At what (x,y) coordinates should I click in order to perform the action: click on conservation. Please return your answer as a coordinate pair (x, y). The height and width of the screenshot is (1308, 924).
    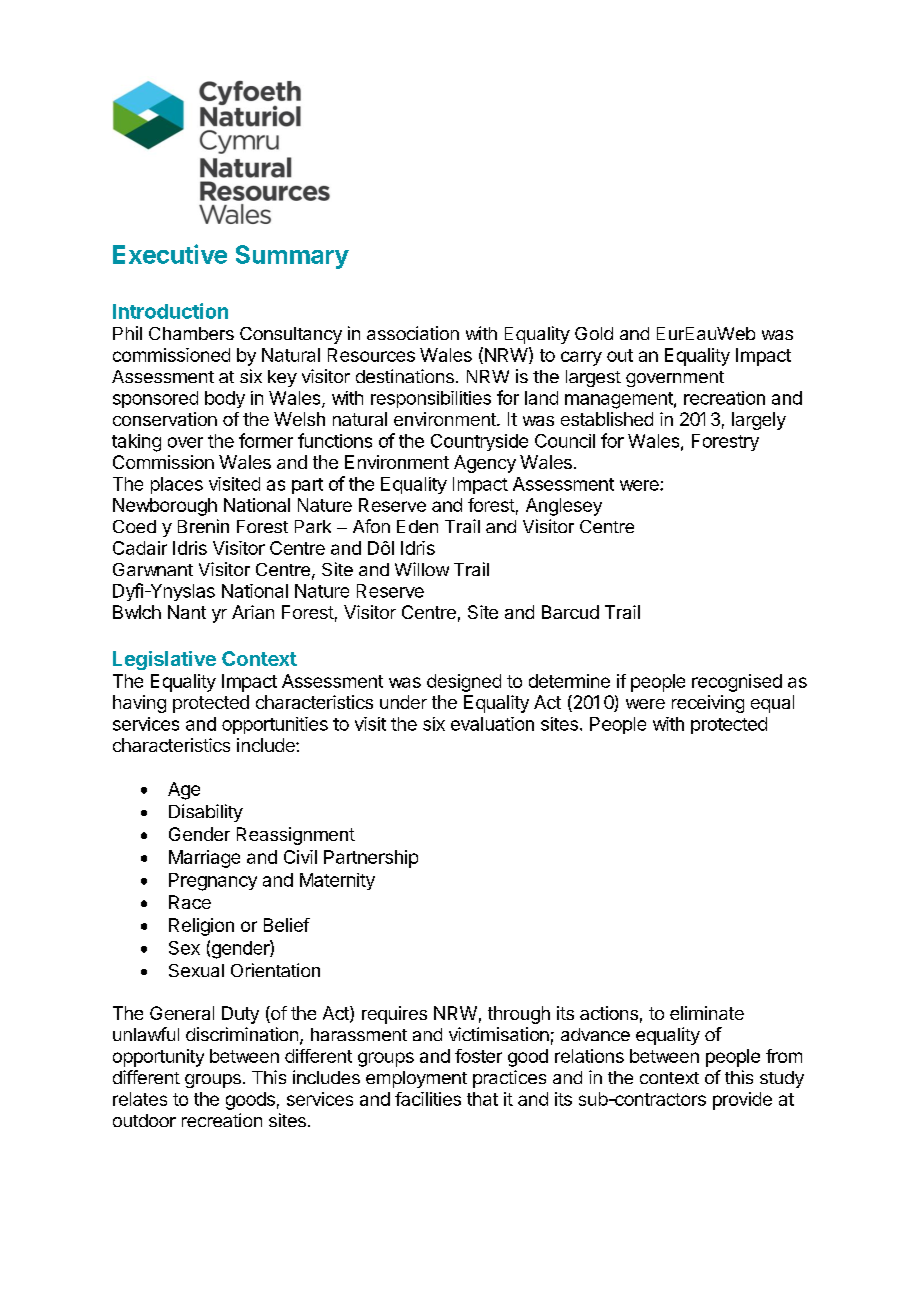
    Looking at the image, I should click on (165, 419).
